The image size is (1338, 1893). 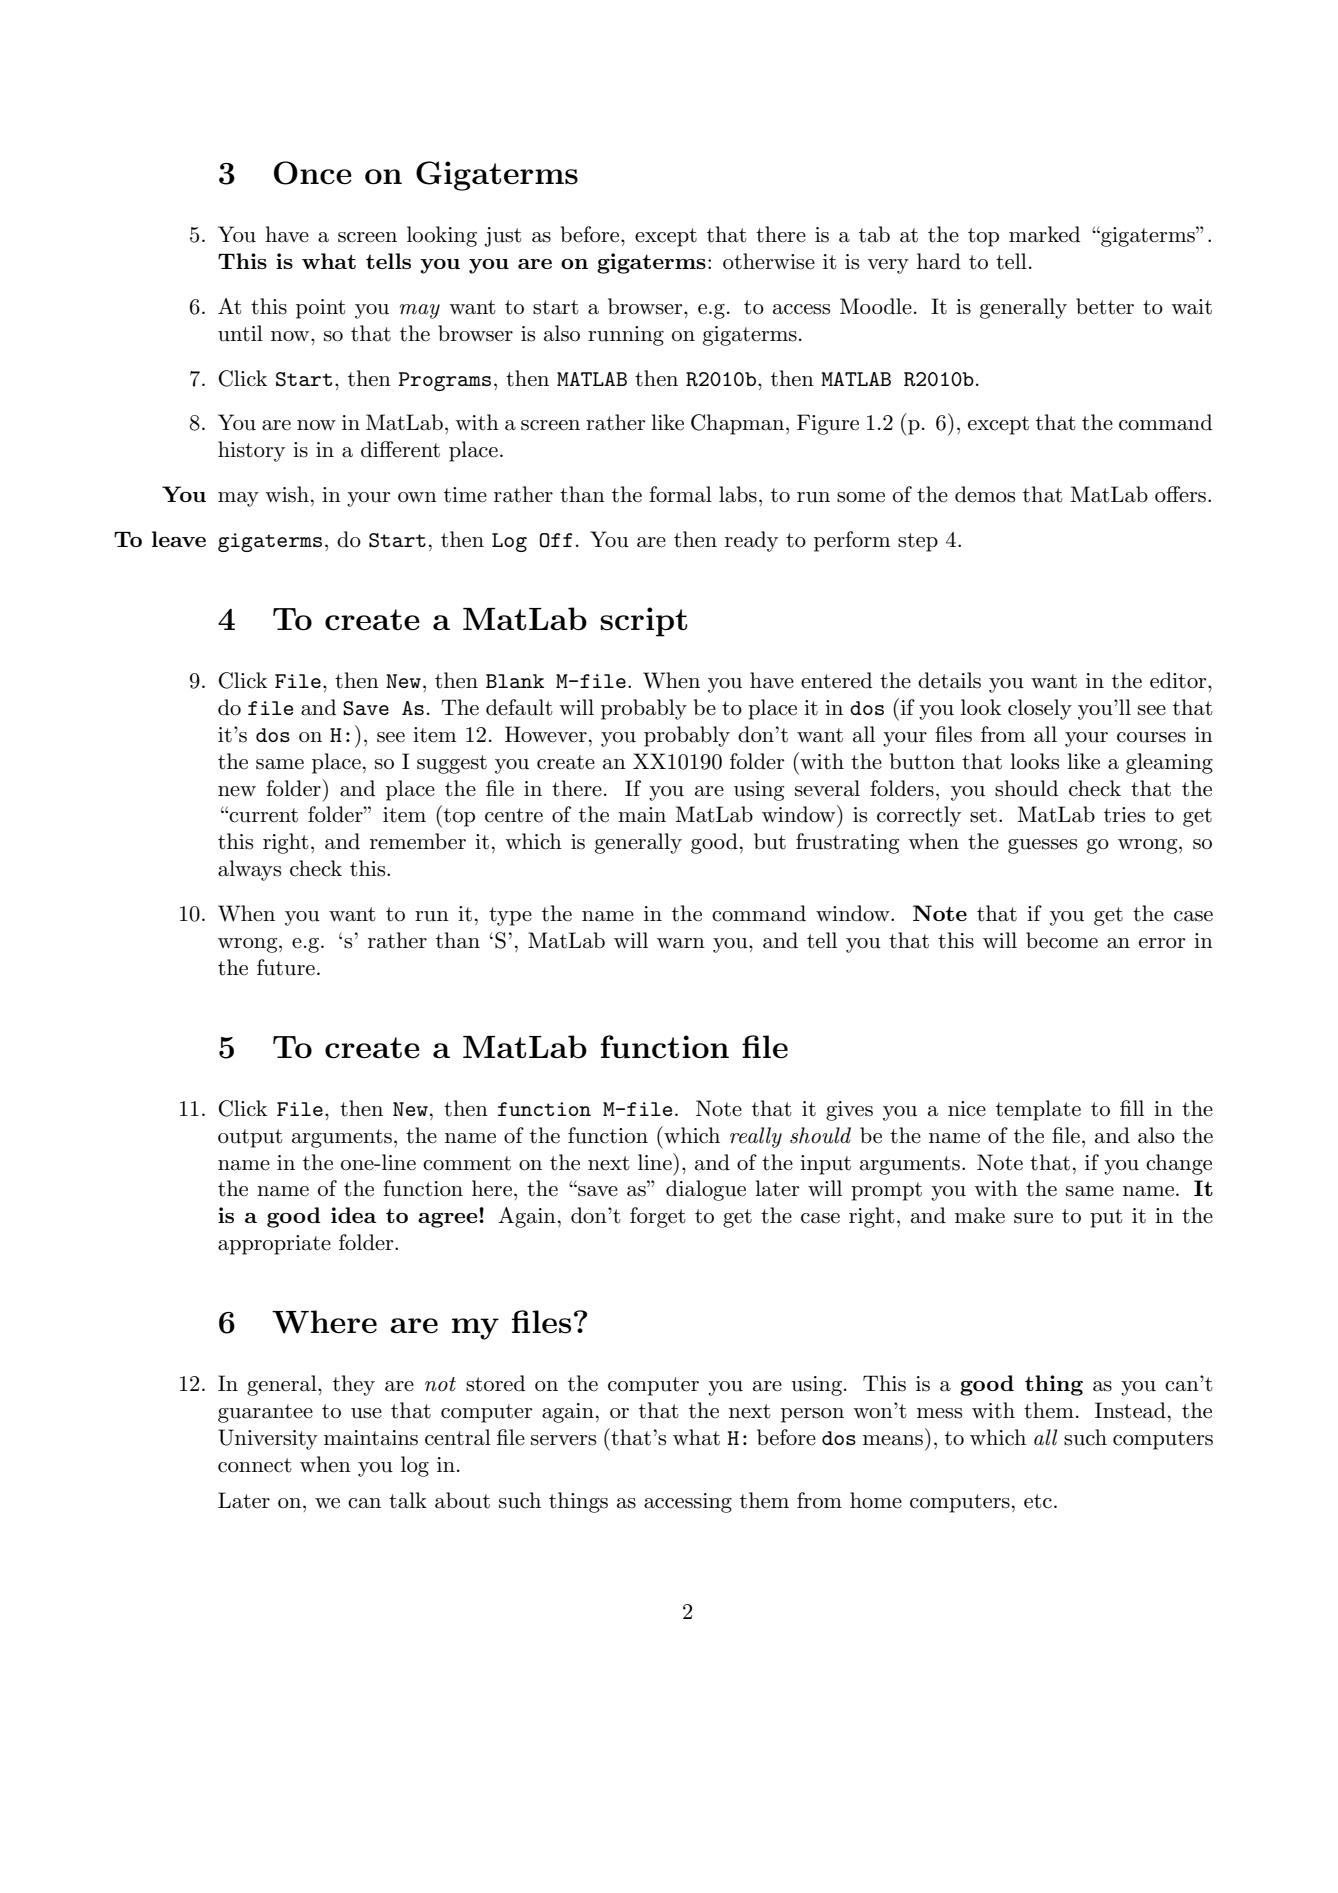 What do you see at coordinates (658, 1217) in the screenshot?
I see `forget` at bounding box center [658, 1217].
